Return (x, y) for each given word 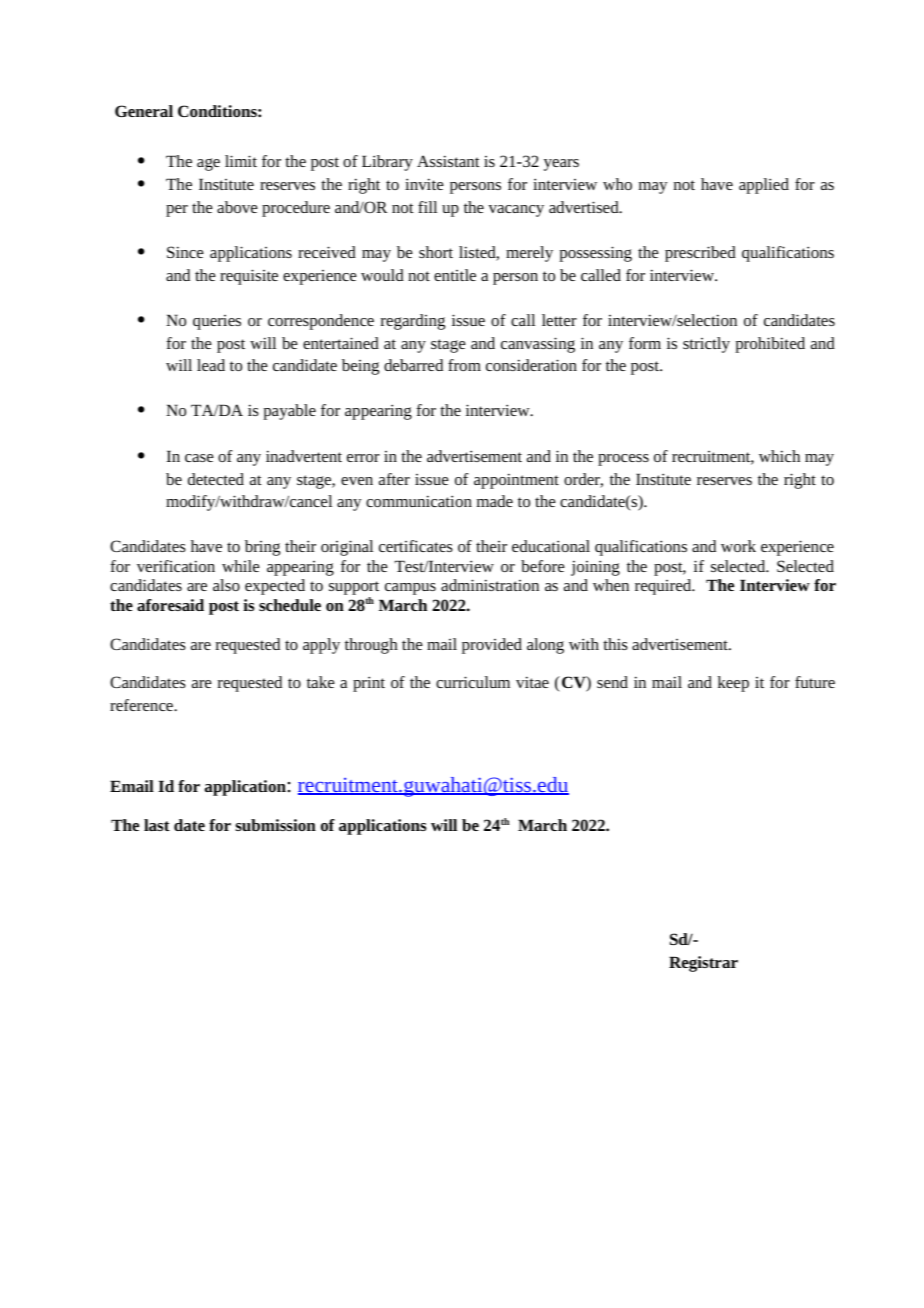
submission (275, 825)
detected (216, 479)
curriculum (473, 682)
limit (241, 161)
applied (764, 186)
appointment (516, 481)
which (779, 456)
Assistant (448, 161)
